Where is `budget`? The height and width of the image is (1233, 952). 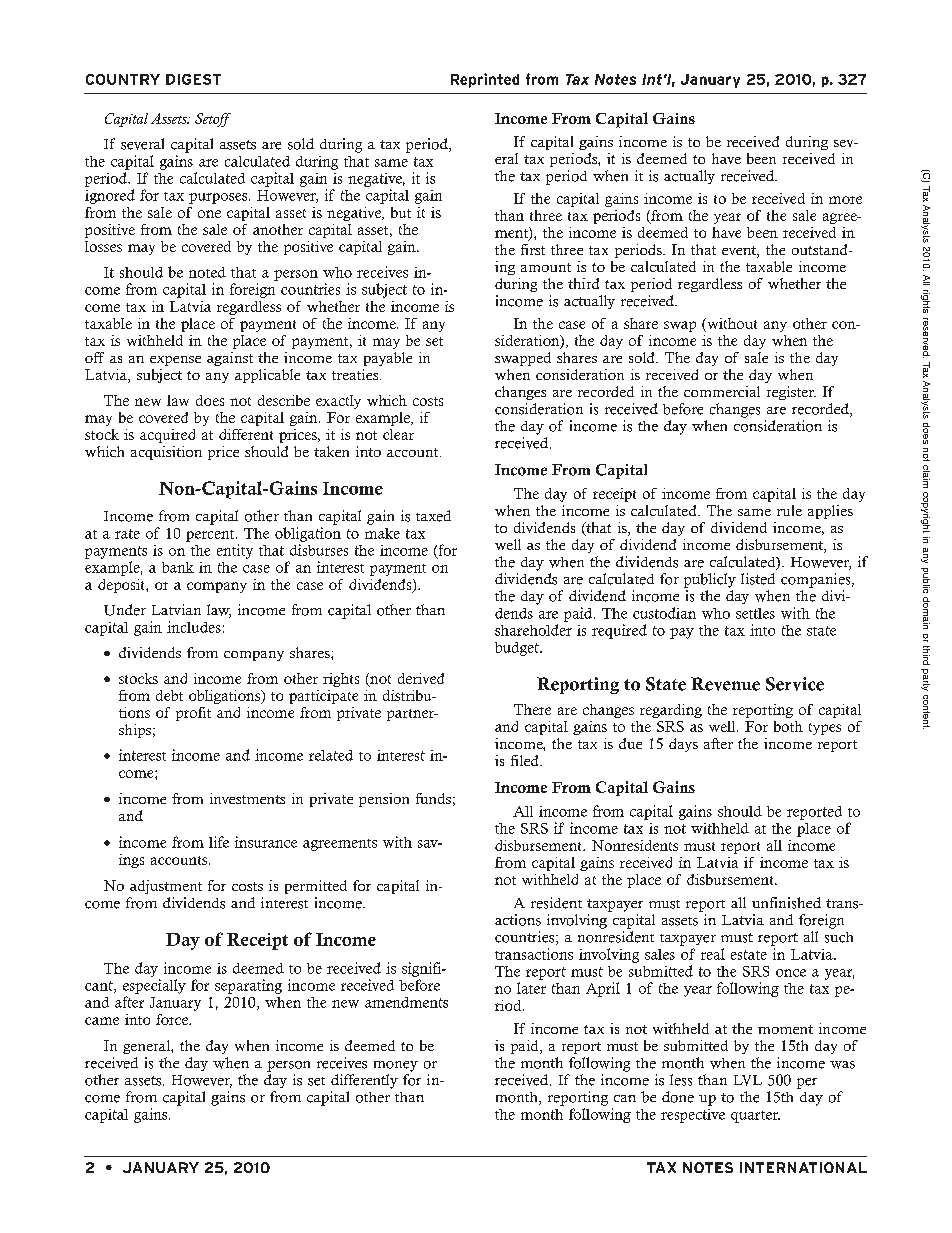 budget is located at coordinates (518, 649).
